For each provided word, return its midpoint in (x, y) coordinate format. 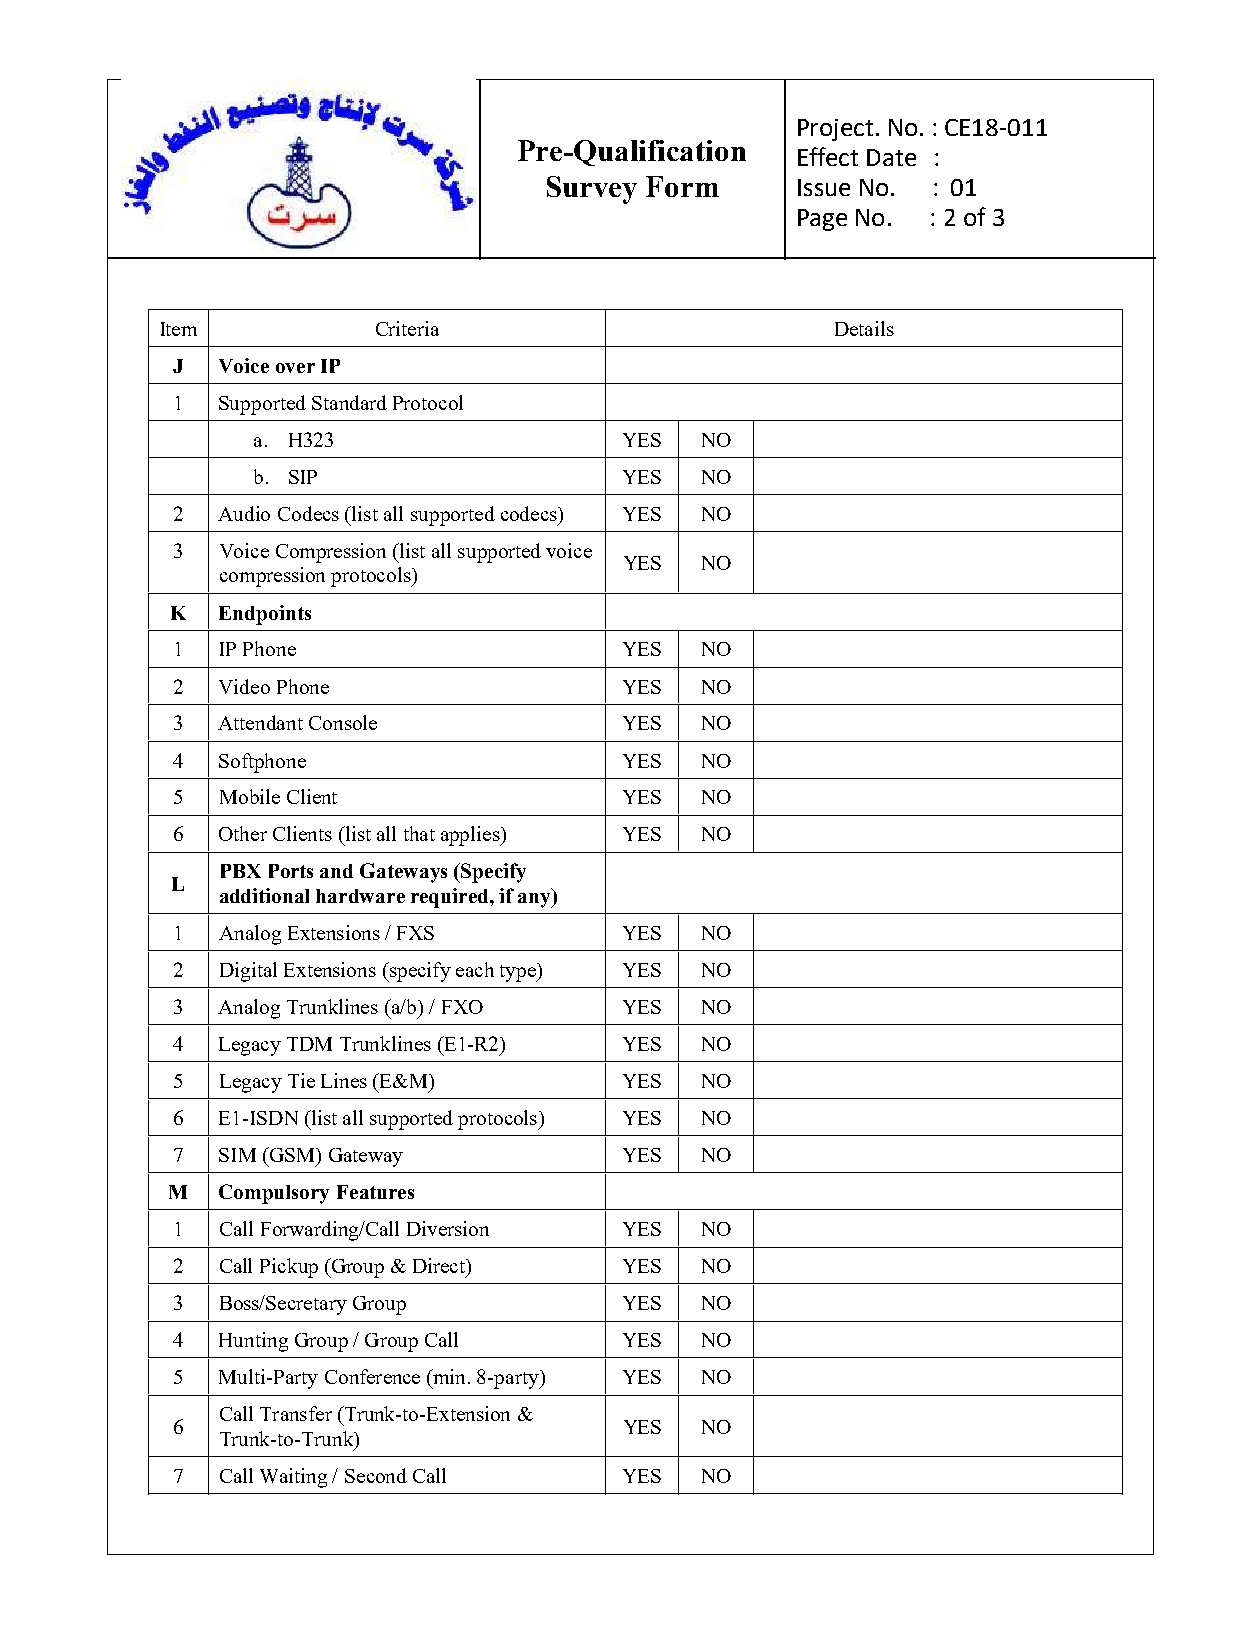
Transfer (296, 1413)
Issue (824, 187)
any (536, 899)
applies (471, 836)
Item (179, 329)
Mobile (250, 796)
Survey (592, 190)
